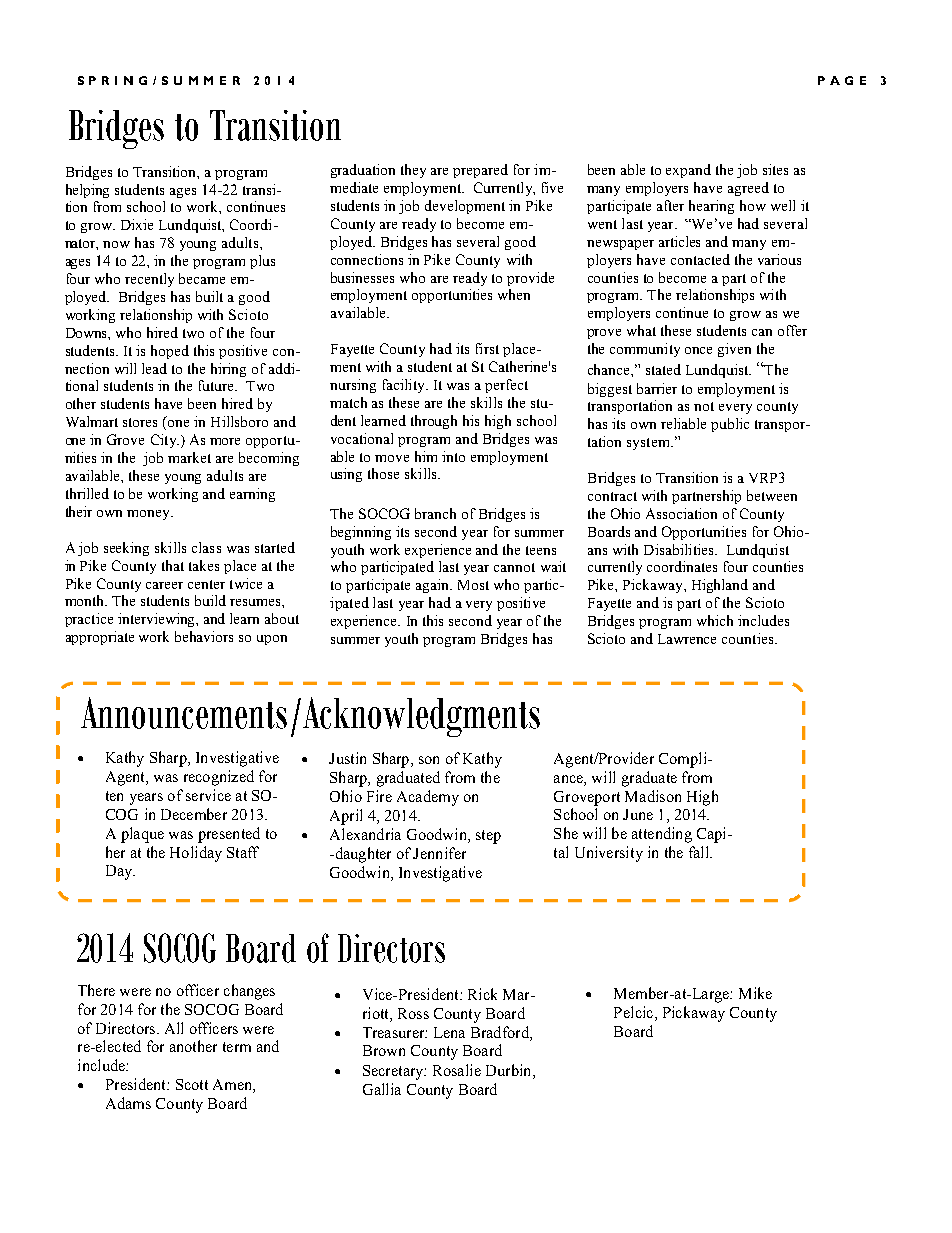  Describe the element at coordinates (687, 639) in the image. I see `Lawrence` at that location.
